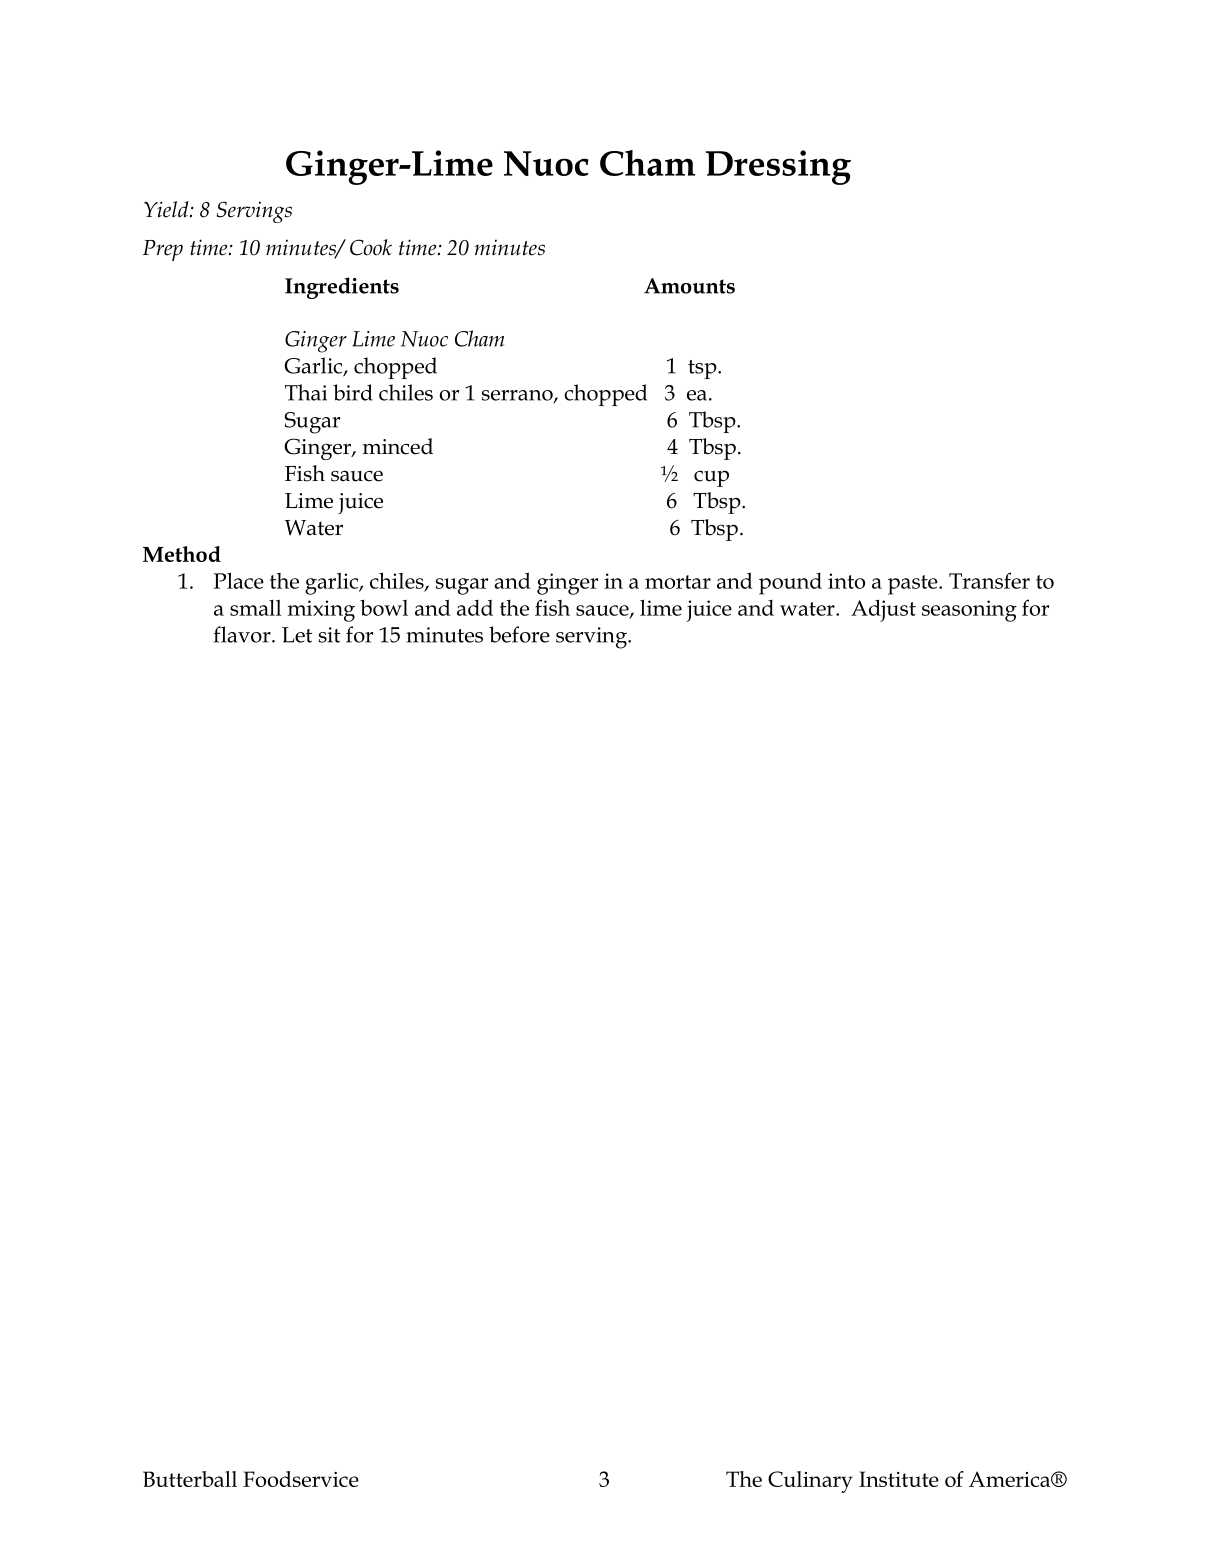 The height and width of the image is (1564, 1209). What do you see at coordinates (689, 286) in the image?
I see `Amounts` at bounding box center [689, 286].
